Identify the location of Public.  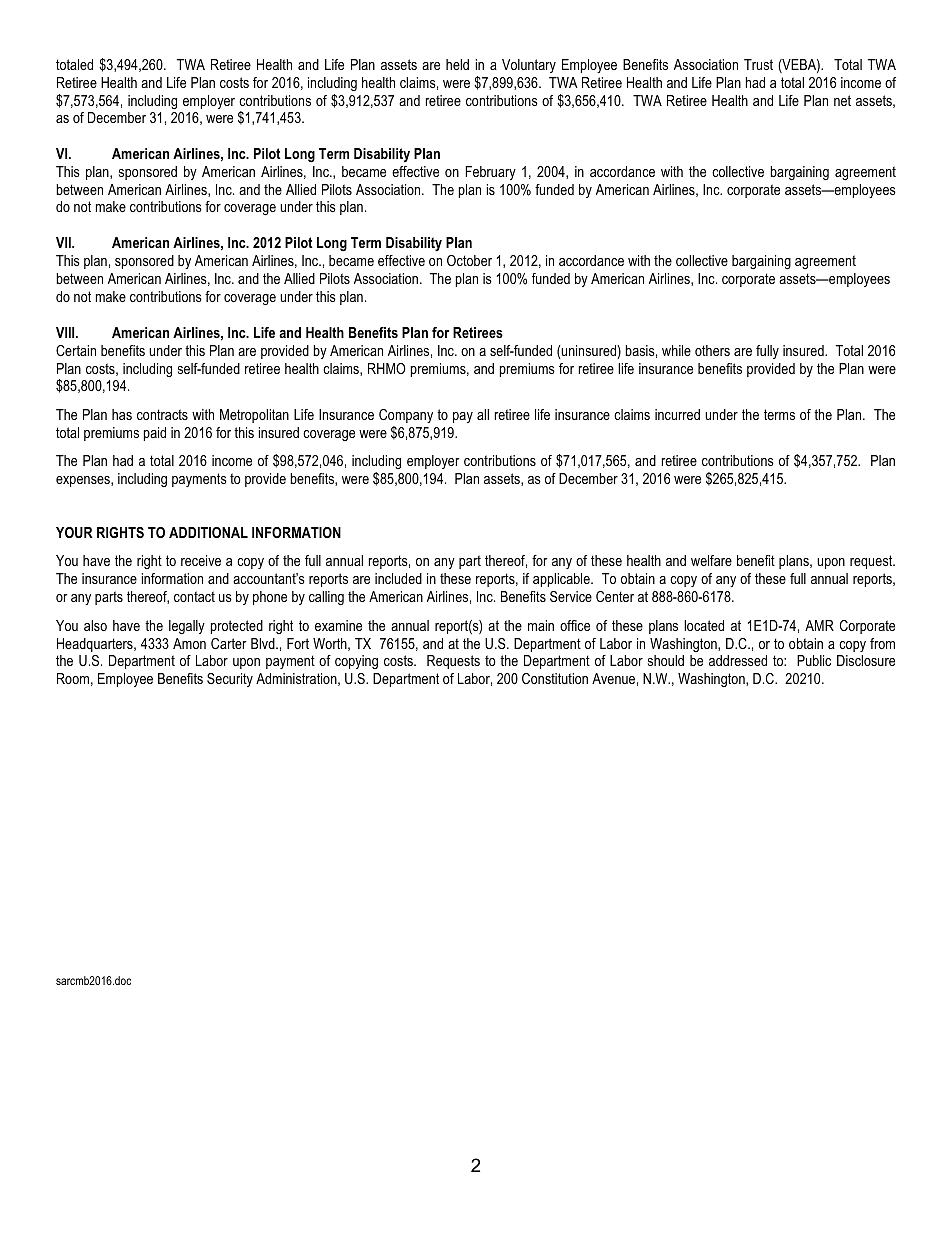
(814, 660).
